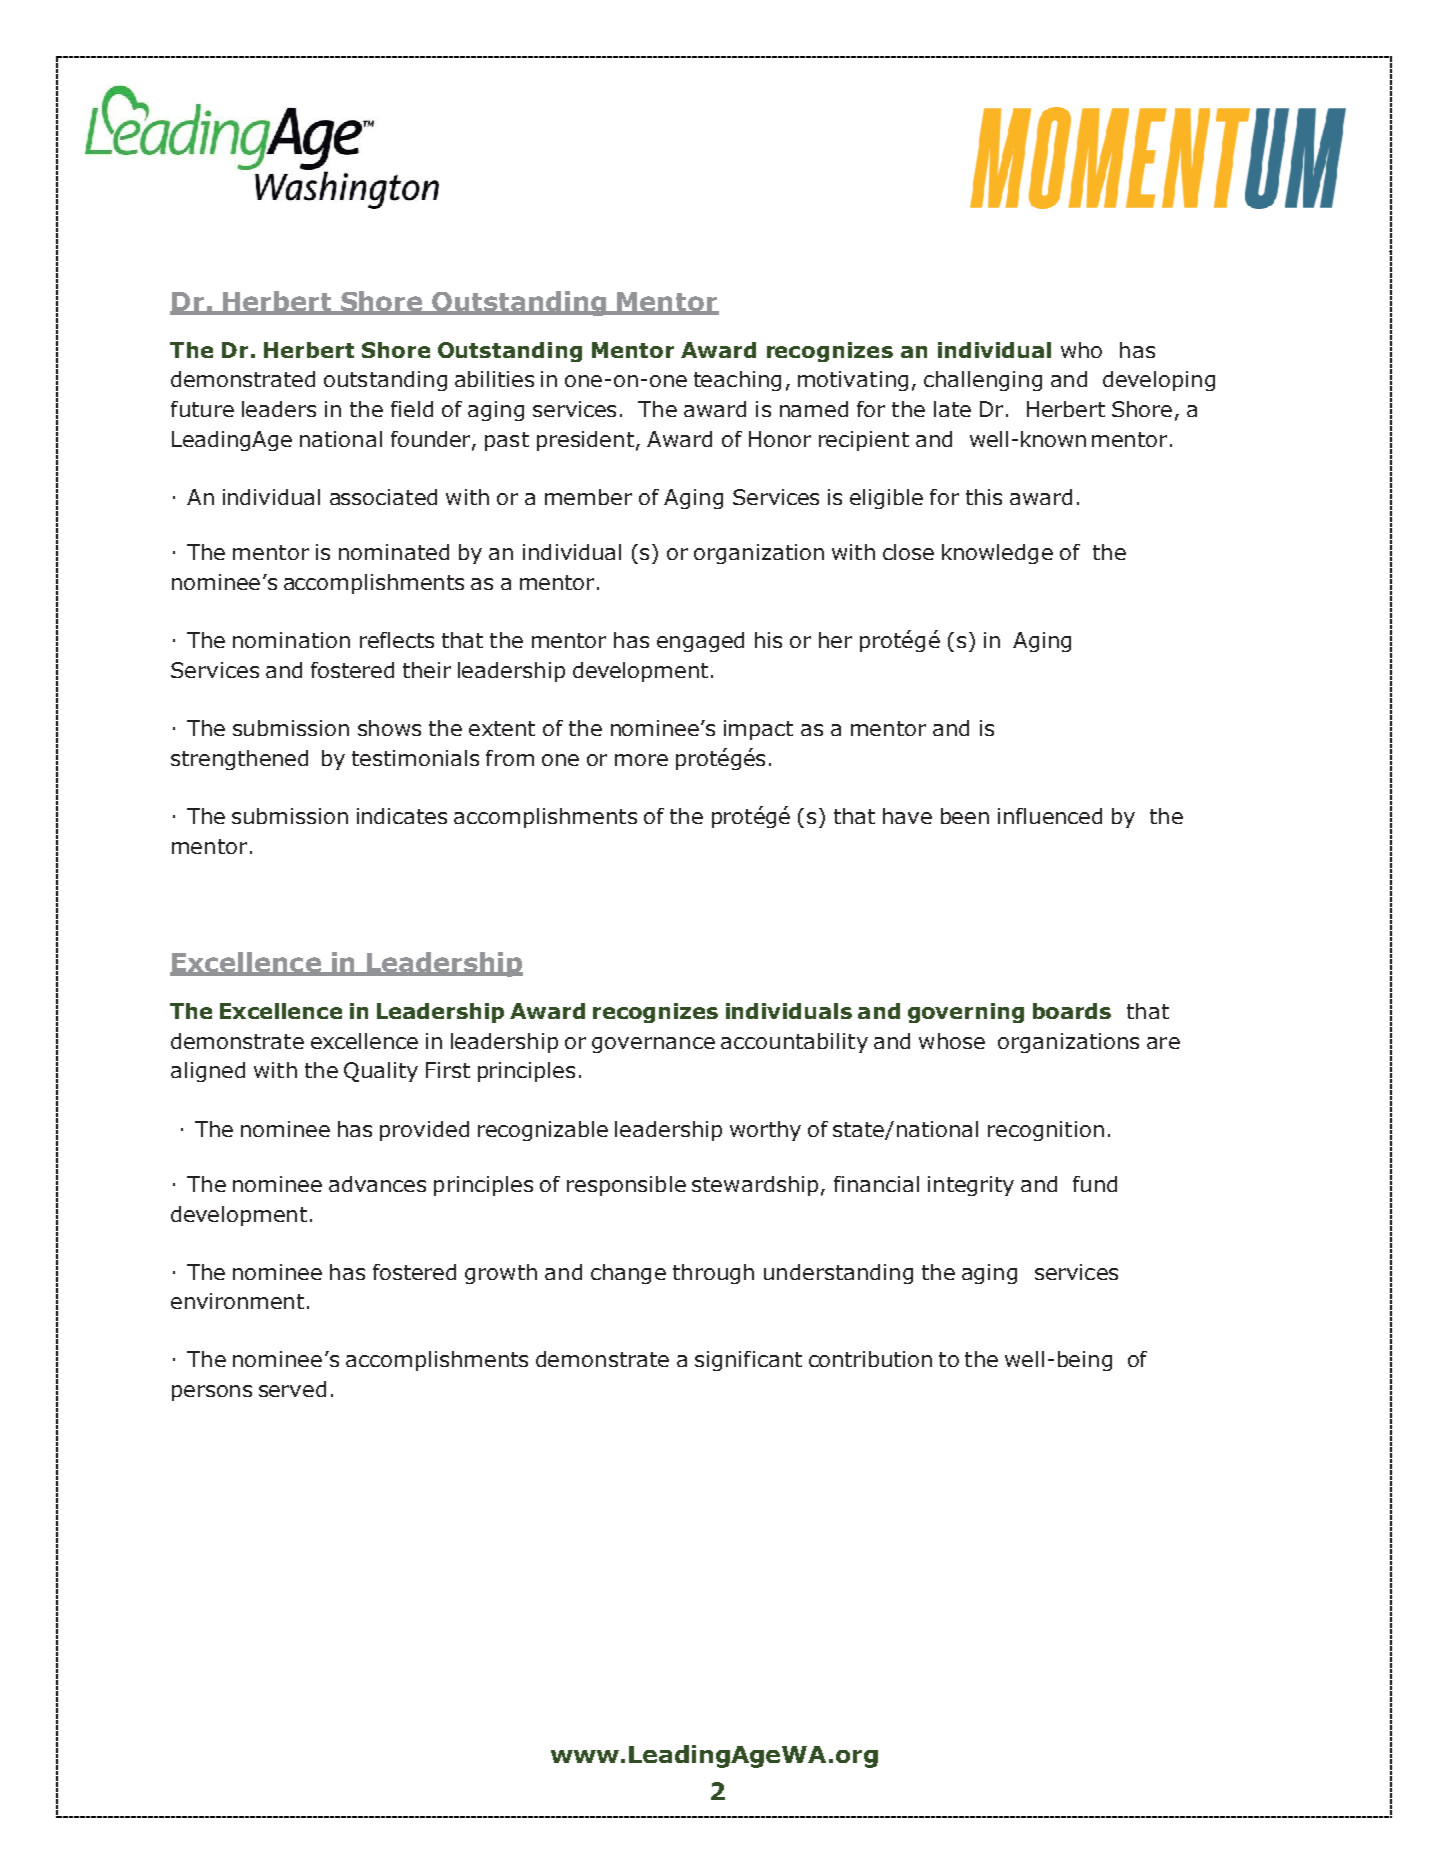 The image size is (1446, 1872). What do you see at coordinates (748, 1361) in the screenshot?
I see `significant` at bounding box center [748, 1361].
